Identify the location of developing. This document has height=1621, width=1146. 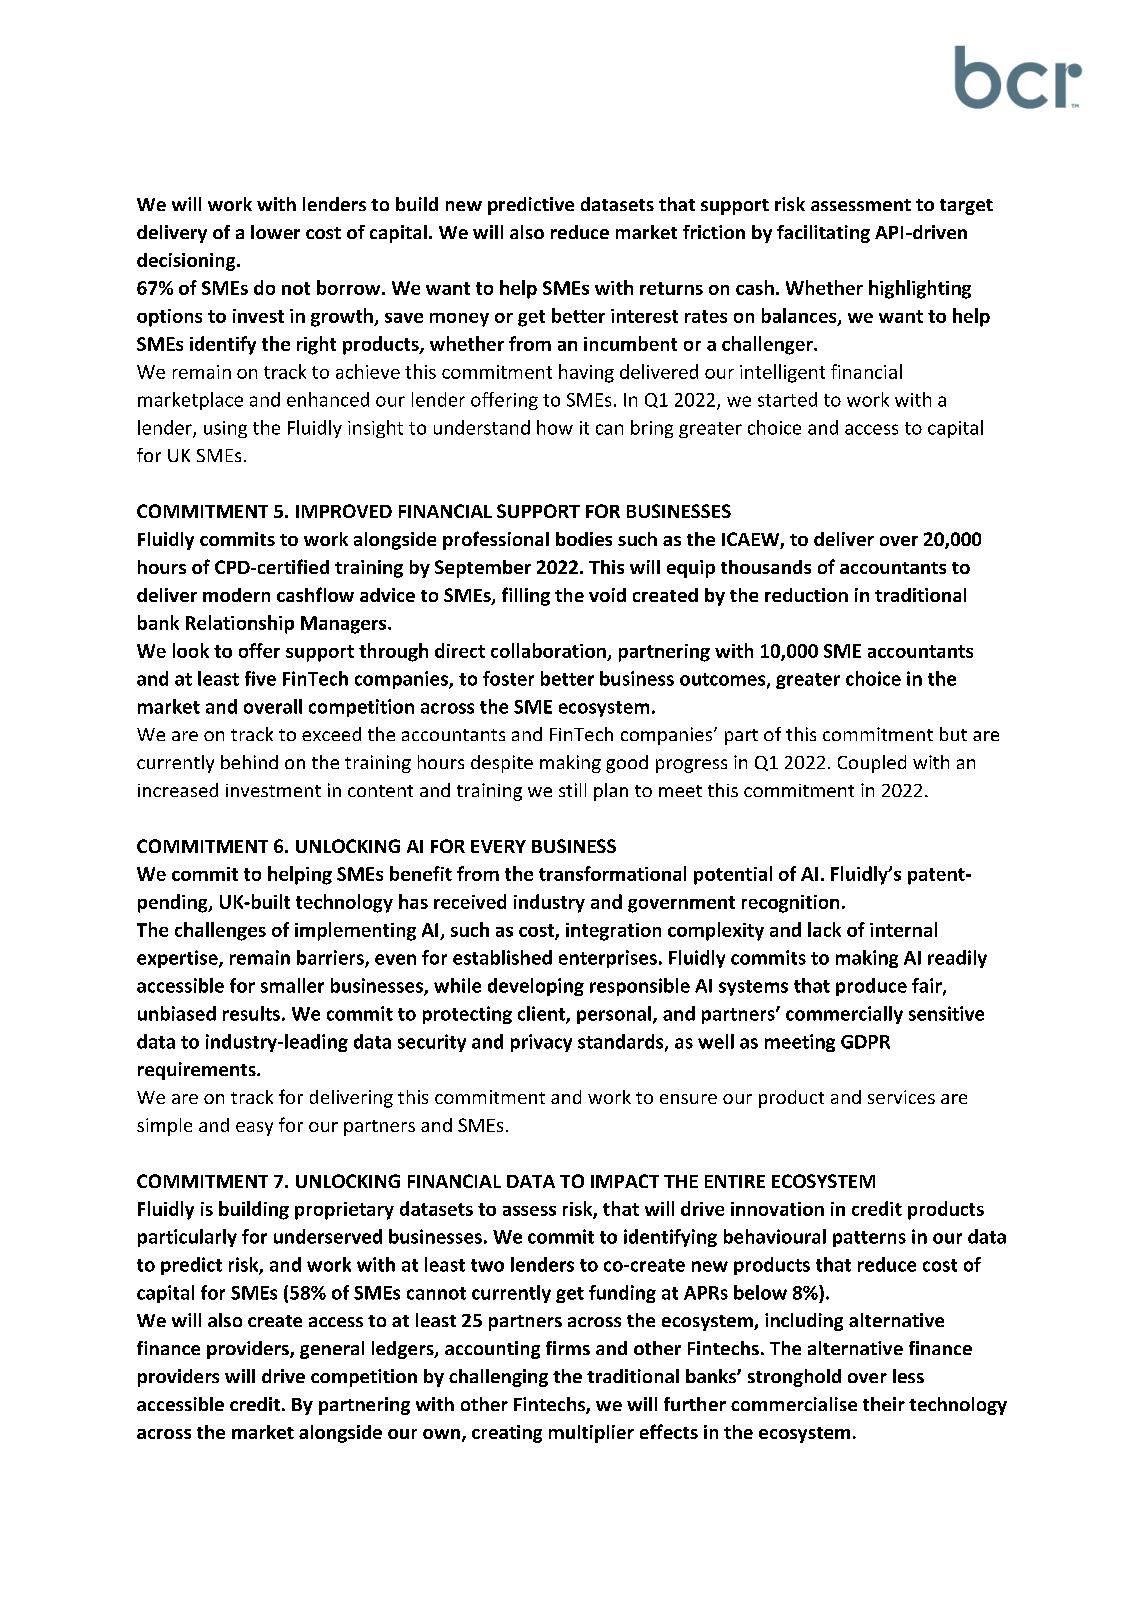
(536, 987).
